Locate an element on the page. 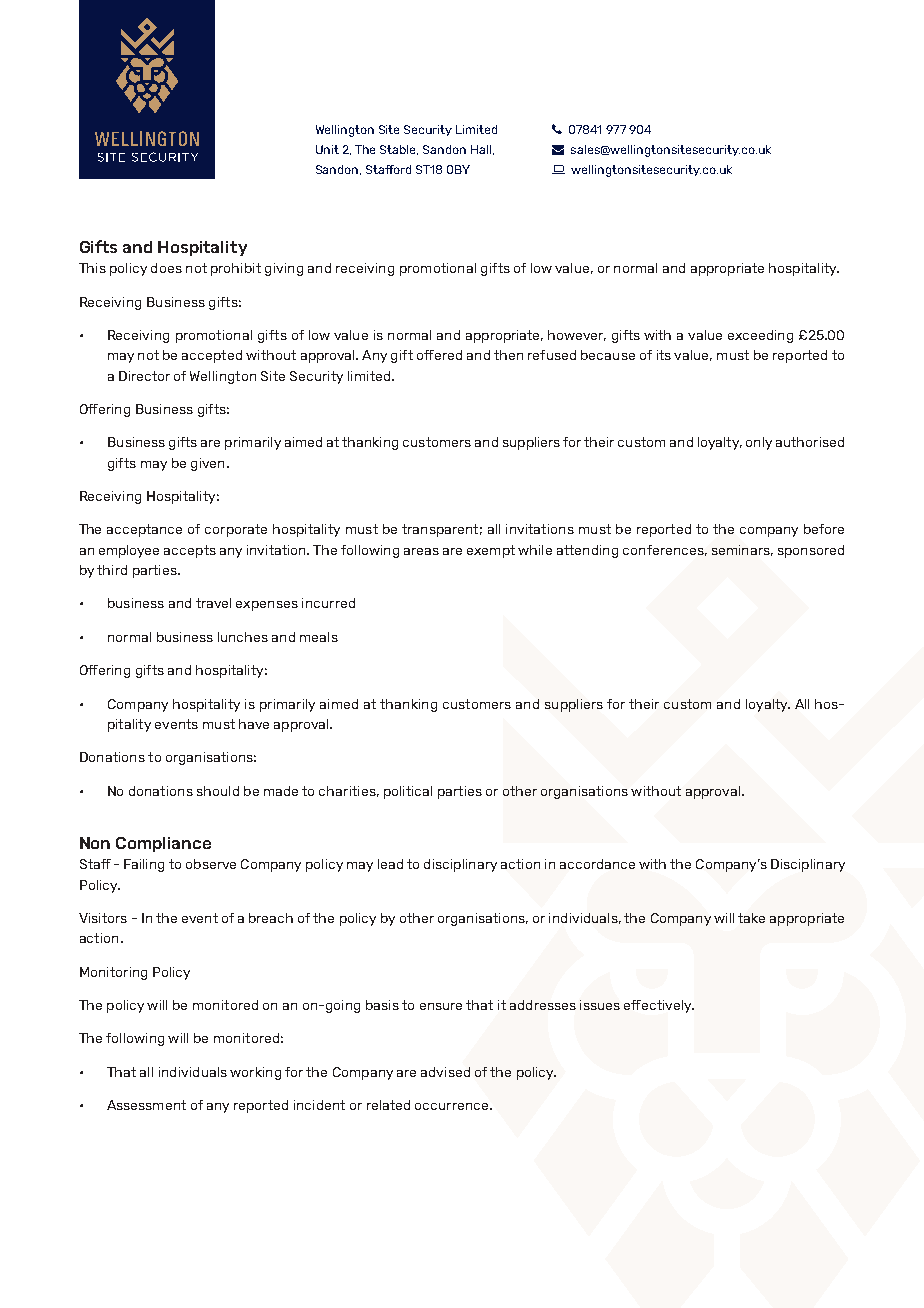 Image resolution: width=924 pixels, height=1308 pixels. Assessment is located at coordinates (146, 1105).
